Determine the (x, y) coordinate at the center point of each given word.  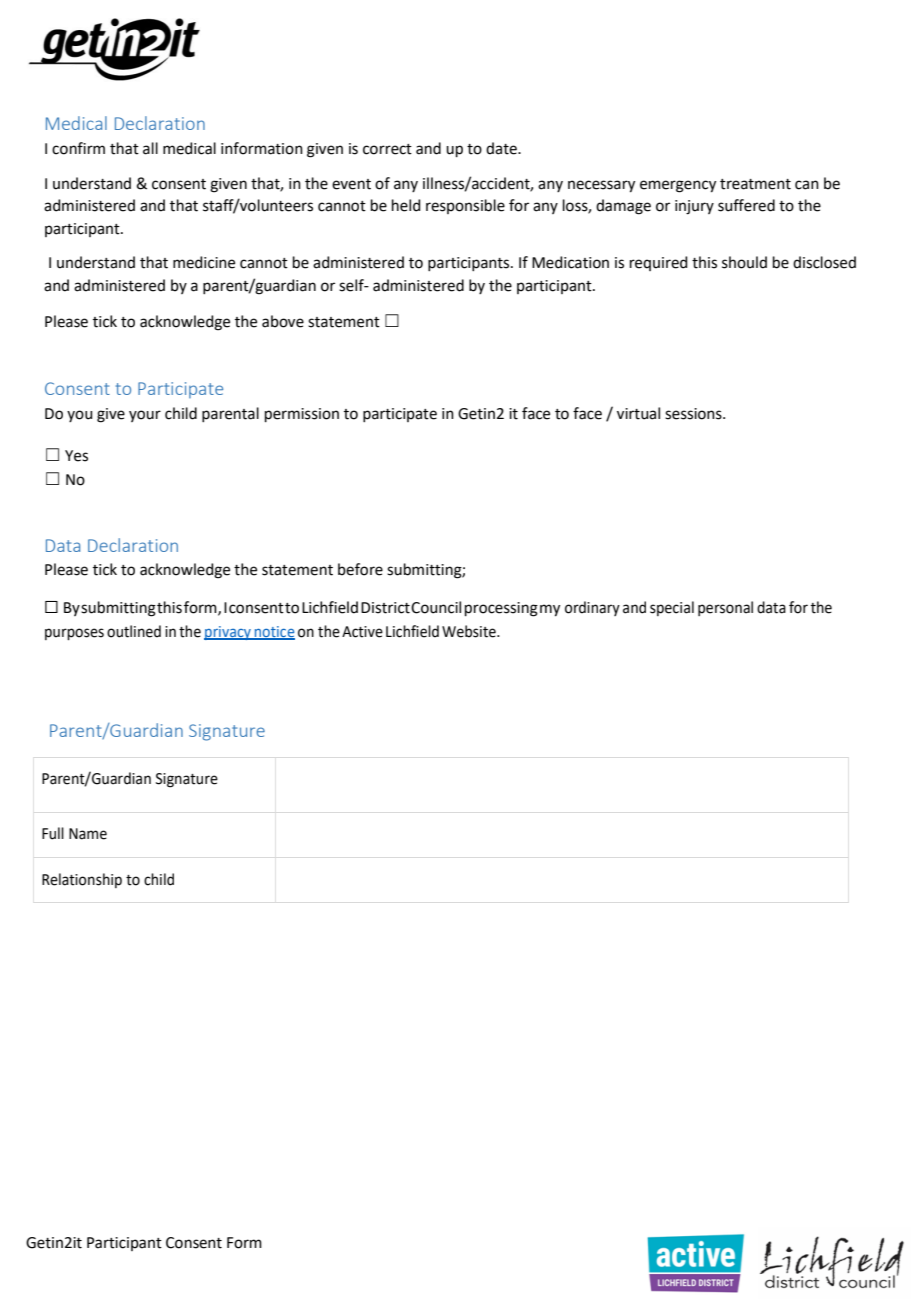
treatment (755, 184)
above (283, 321)
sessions (694, 414)
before (360, 569)
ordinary (592, 608)
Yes (76, 456)
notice (274, 633)
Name (88, 834)
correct (387, 149)
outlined (134, 631)
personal (725, 608)
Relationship (82, 880)
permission (302, 415)
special (672, 608)
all (150, 148)
